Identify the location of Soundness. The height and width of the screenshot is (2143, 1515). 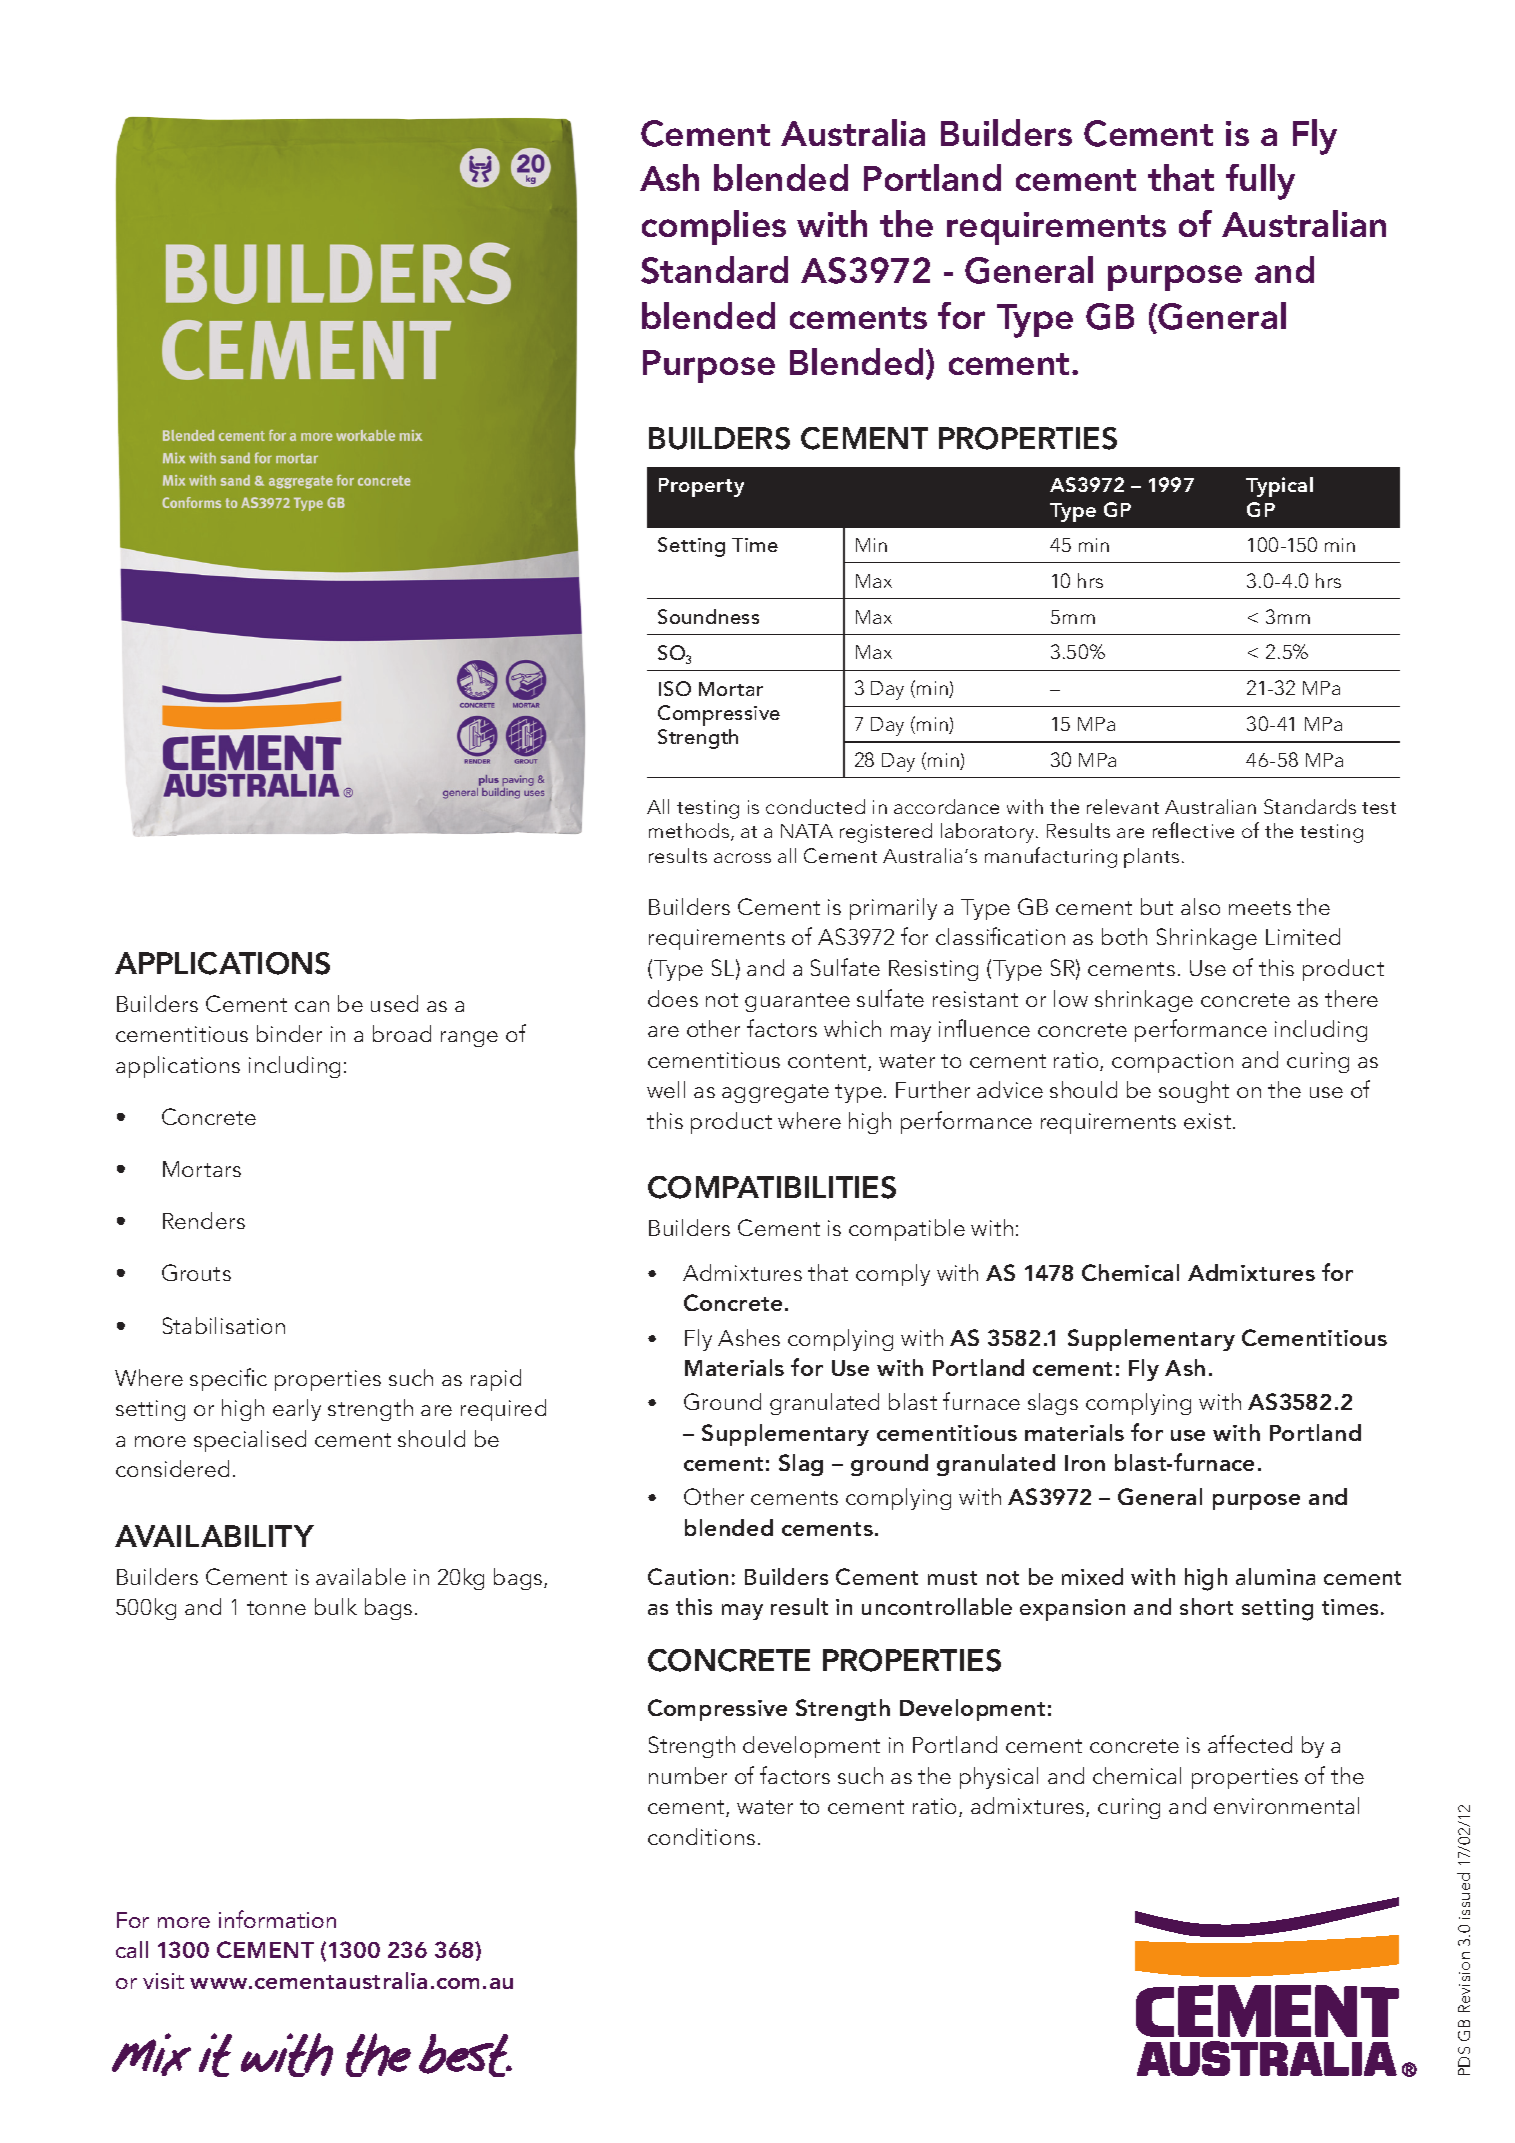
(708, 616).
